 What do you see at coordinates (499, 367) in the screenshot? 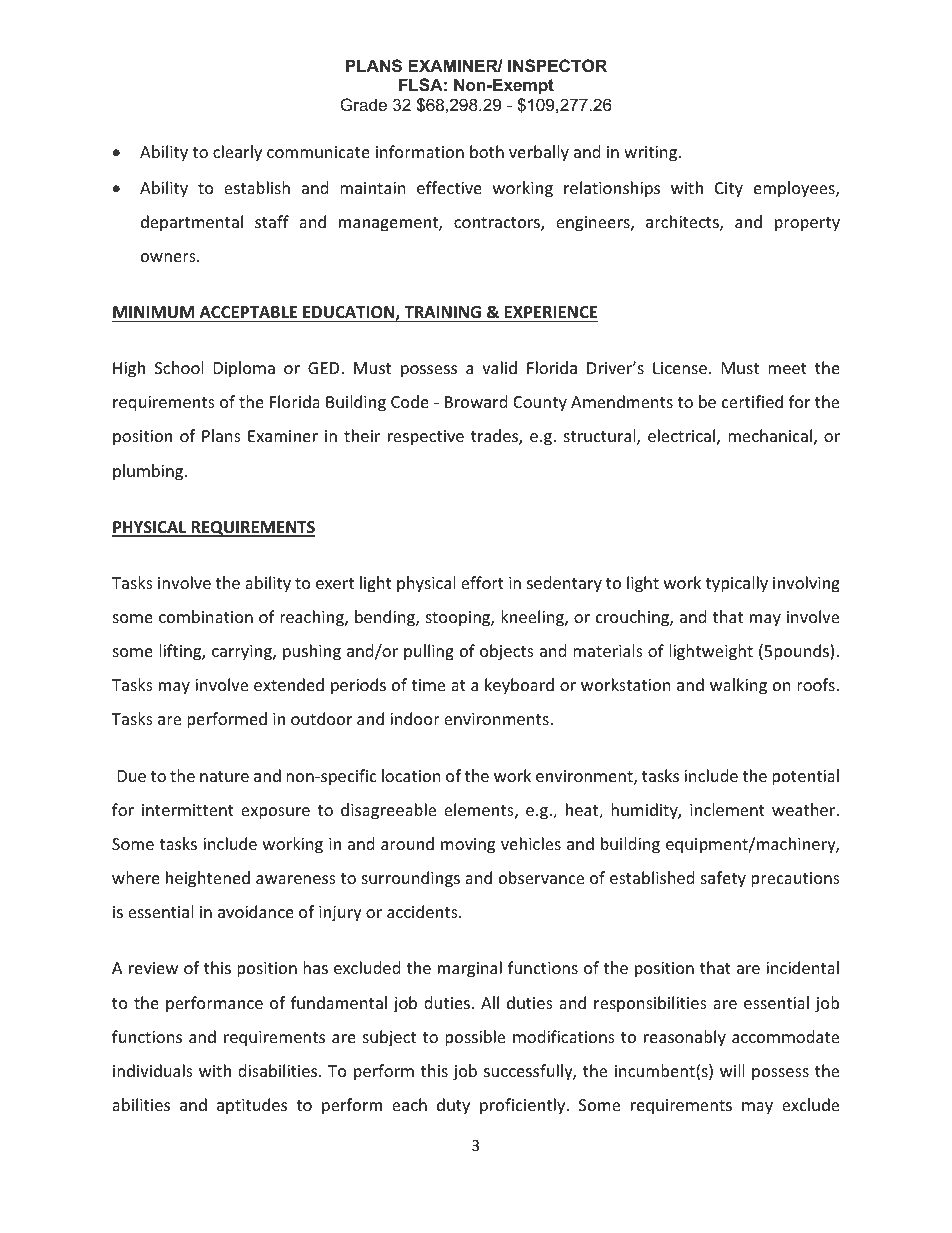
I see `valid` at bounding box center [499, 367].
